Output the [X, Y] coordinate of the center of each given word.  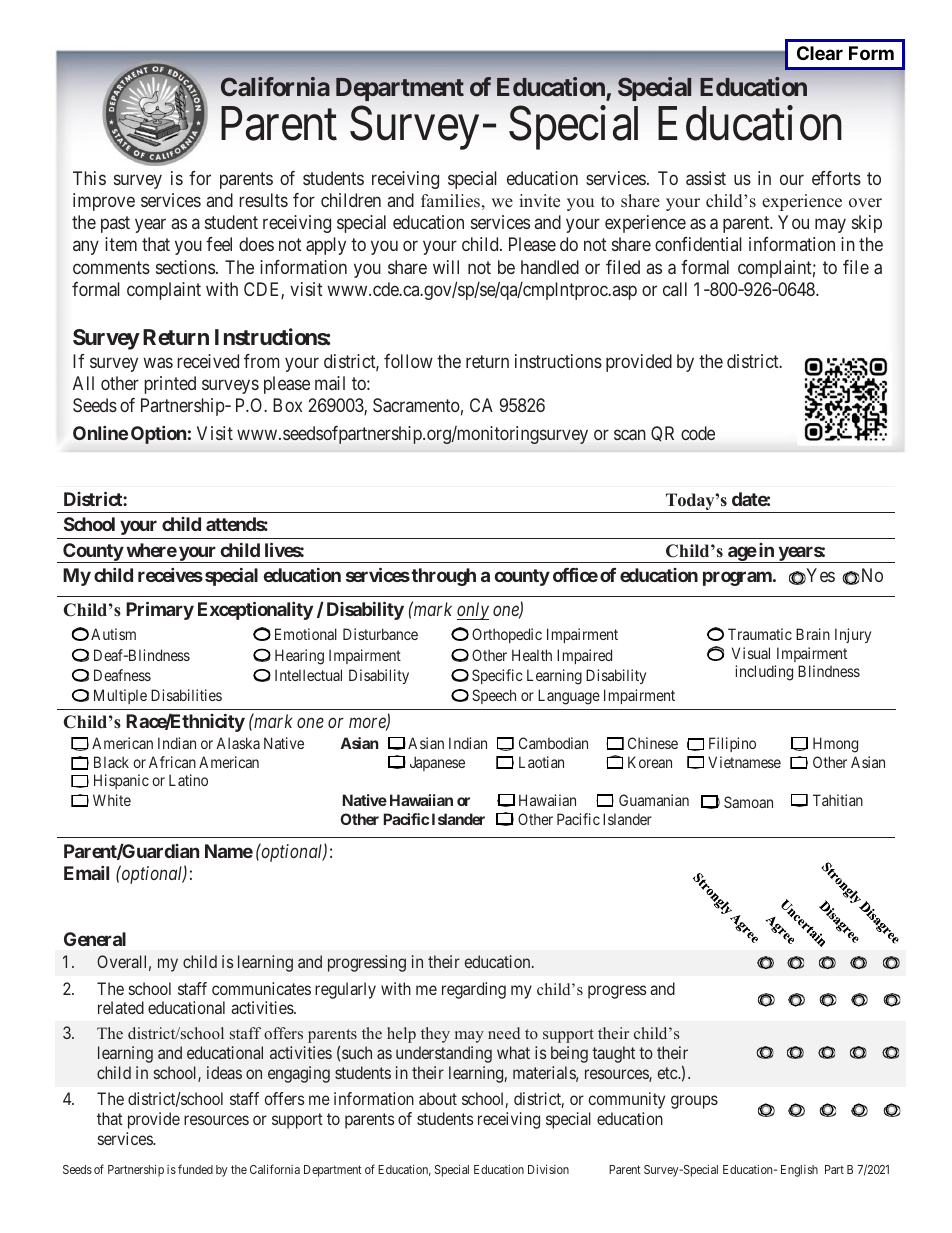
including [764, 673]
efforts [836, 178]
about [438, 1098]
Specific [497, 676]
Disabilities [186, 695]
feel [219, 244]
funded [195, 1169]
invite [539, 201]
